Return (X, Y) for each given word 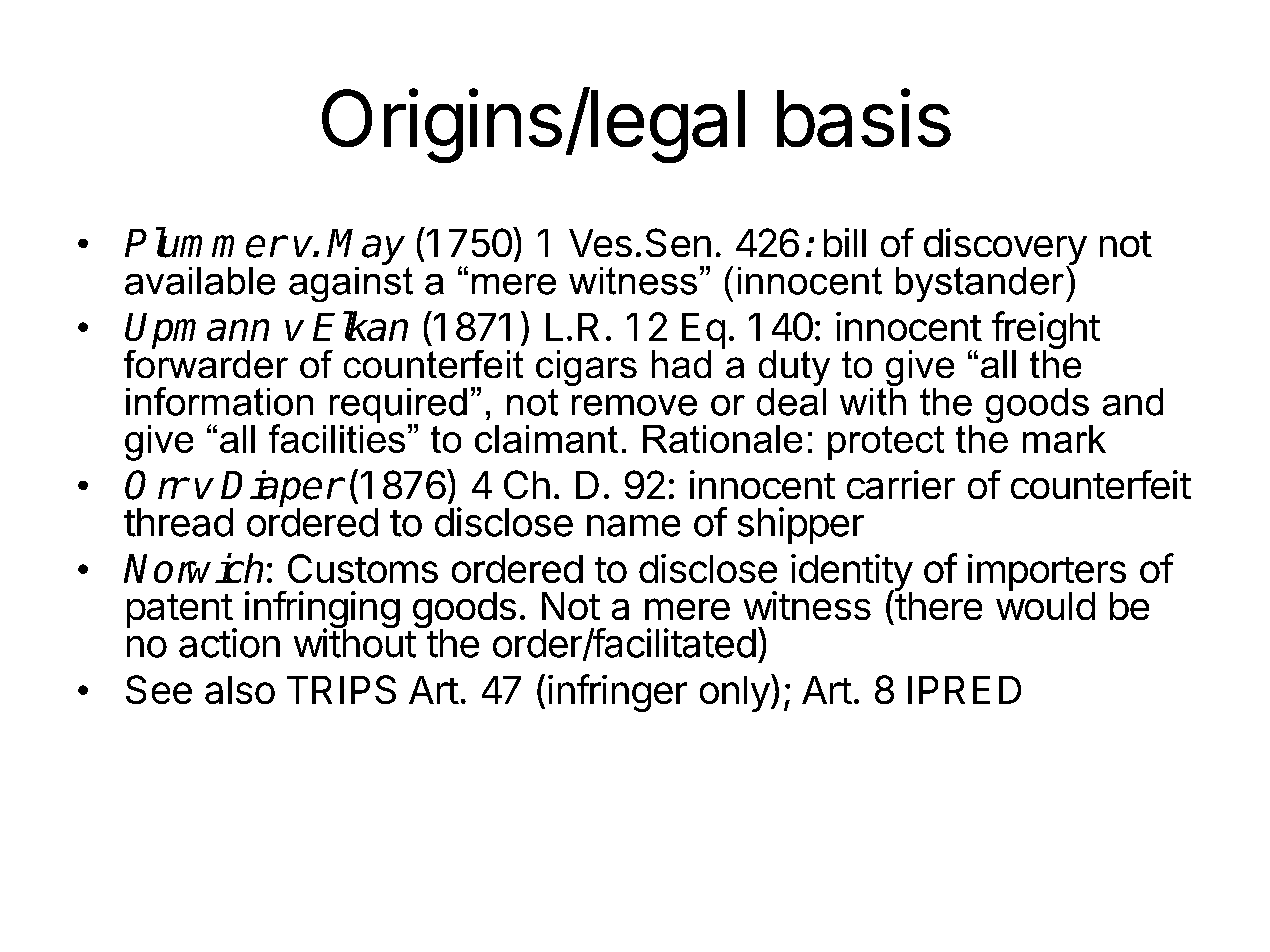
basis (864, 117)
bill (845, 242)
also (240, 690)
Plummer (205, 242)
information (219, 401)
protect (886, 443)
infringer (617, 693)
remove (634, 405)
